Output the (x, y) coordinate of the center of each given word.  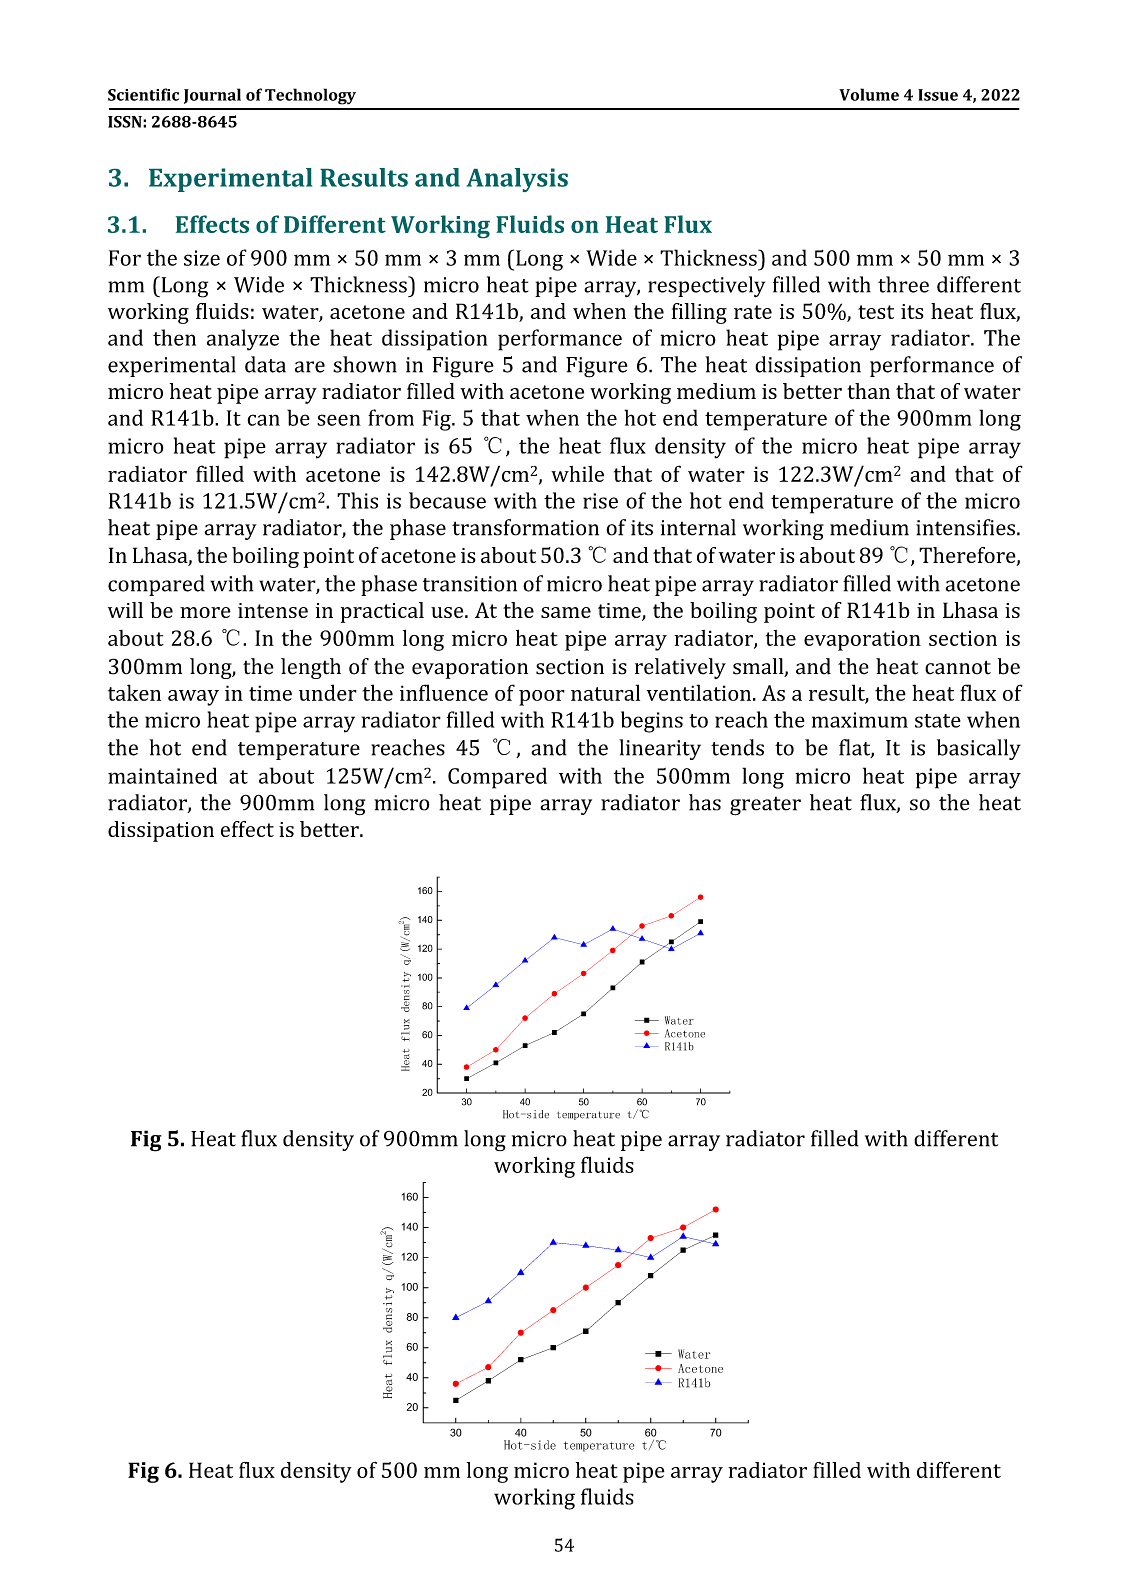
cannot (958, 667)
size (202, 258)
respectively (706, 287)
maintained (162, 775)
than (868, 391)
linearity (660, 749)
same (566, 612)
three (903, 284)
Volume (869, 94)
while (577, 474)
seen (339, 420)
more (205, 612)
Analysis (517, 180)
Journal (212, 96)
